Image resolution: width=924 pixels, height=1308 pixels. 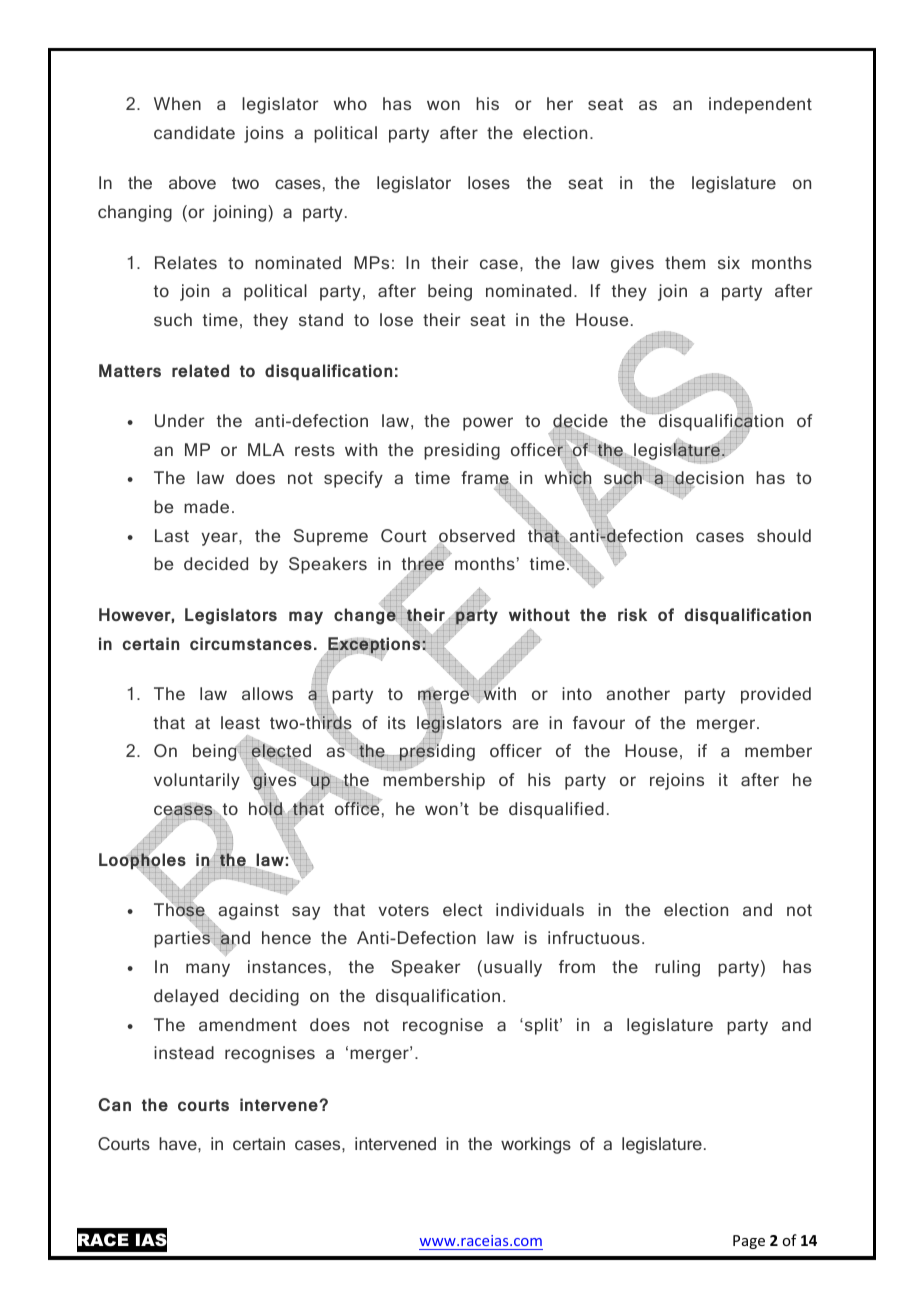 What do you see at coordinates (784, 535) in the page?
I see `should` at bounding box center [784, 535].
